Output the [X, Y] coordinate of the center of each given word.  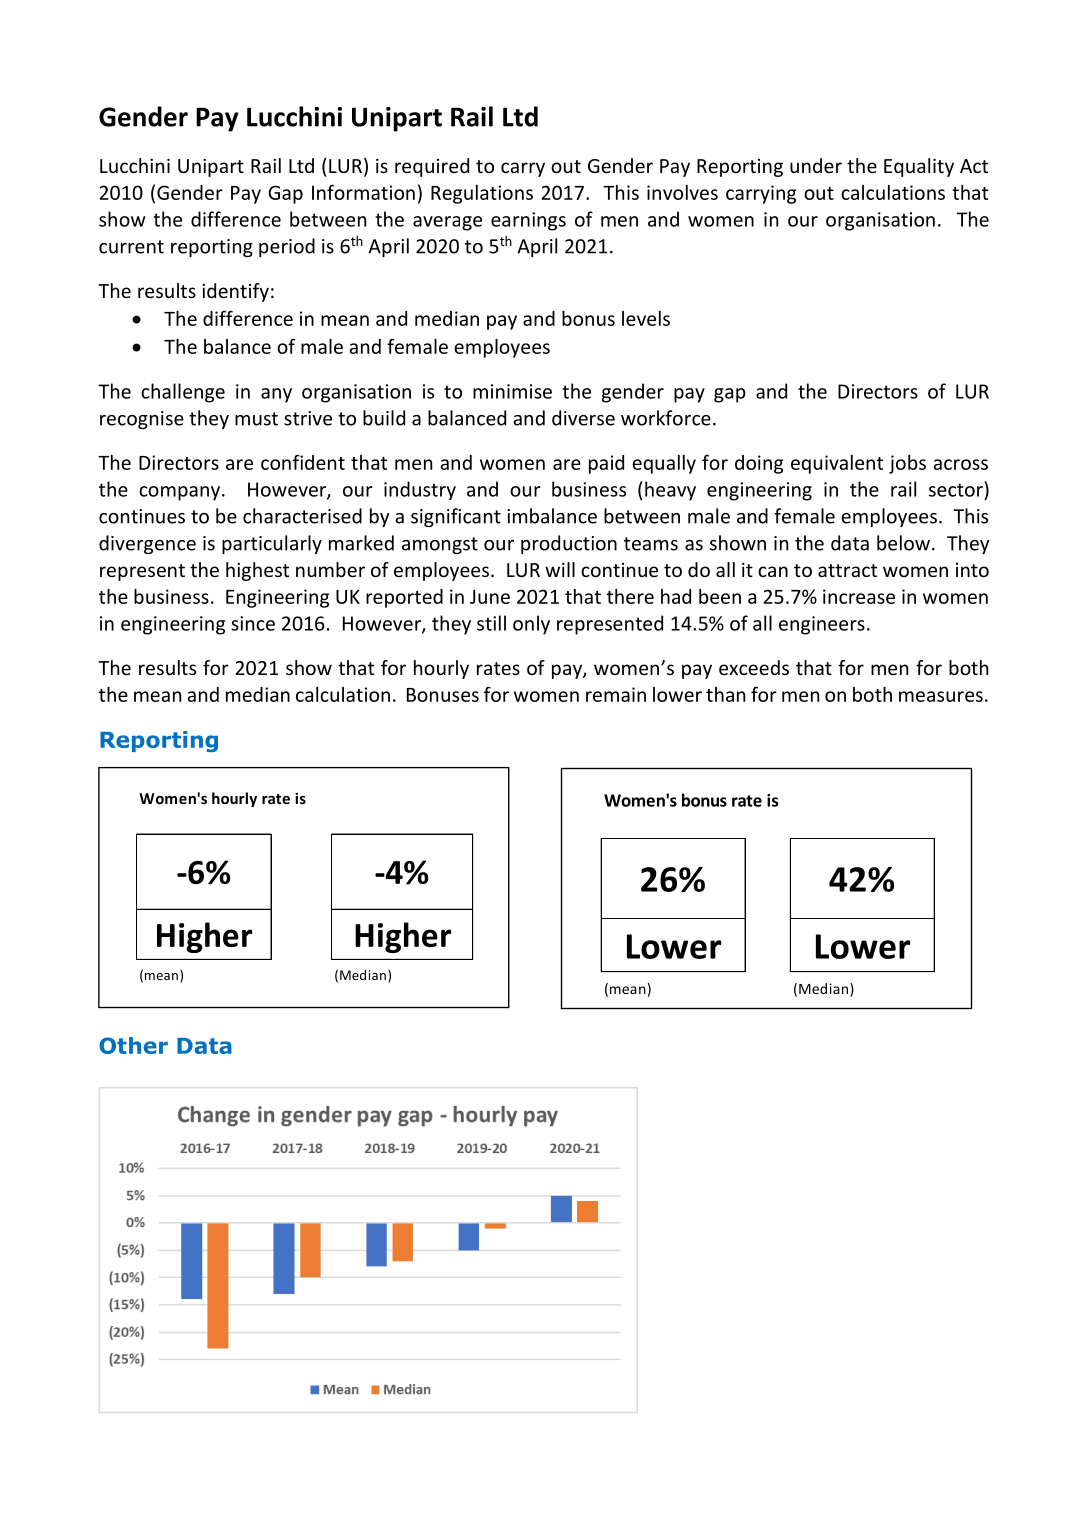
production [569, 544]
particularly [272, 544]
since [253, 623]
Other [133, 1045]
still [491, 623]
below [903, 543]
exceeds [754, 667]
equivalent [837, 464]
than [725, 694]
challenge [183, 393]
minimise [512, 391]
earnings [528, 221]
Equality [919, 167]
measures [941, 696]
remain [616, 694]
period [287, 247]
